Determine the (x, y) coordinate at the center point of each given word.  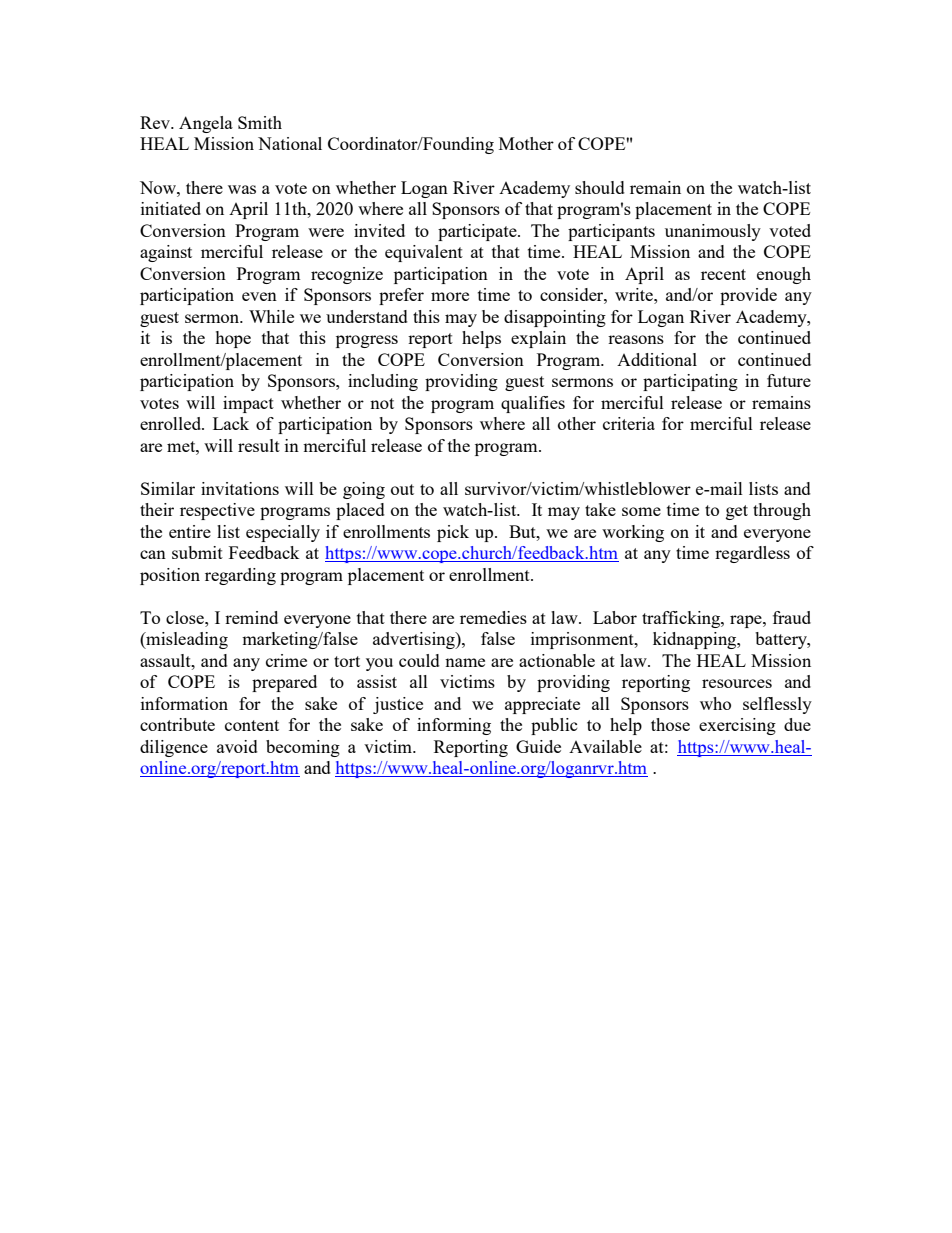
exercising (737, 726)
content (252, 725)
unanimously (713, 232)
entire (190, 531)
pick (453, 533)
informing (454, 726)
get (737, 512)
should (600, 187)
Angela (206, 124)
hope (233, 339)
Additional (657, 359)
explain (538, 339)
